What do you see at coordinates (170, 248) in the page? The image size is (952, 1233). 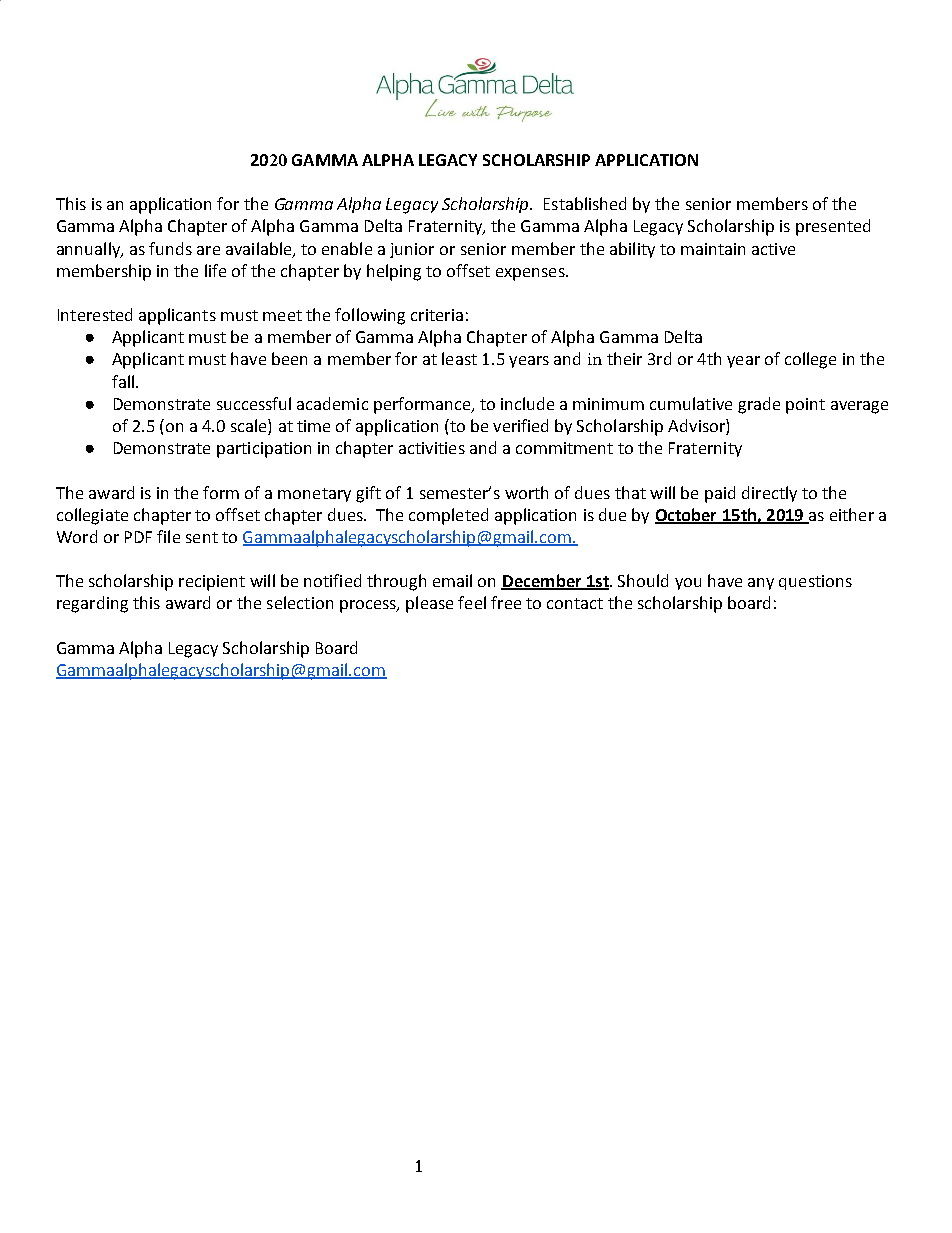 I see `funds` at bounding box center [170, 248].
